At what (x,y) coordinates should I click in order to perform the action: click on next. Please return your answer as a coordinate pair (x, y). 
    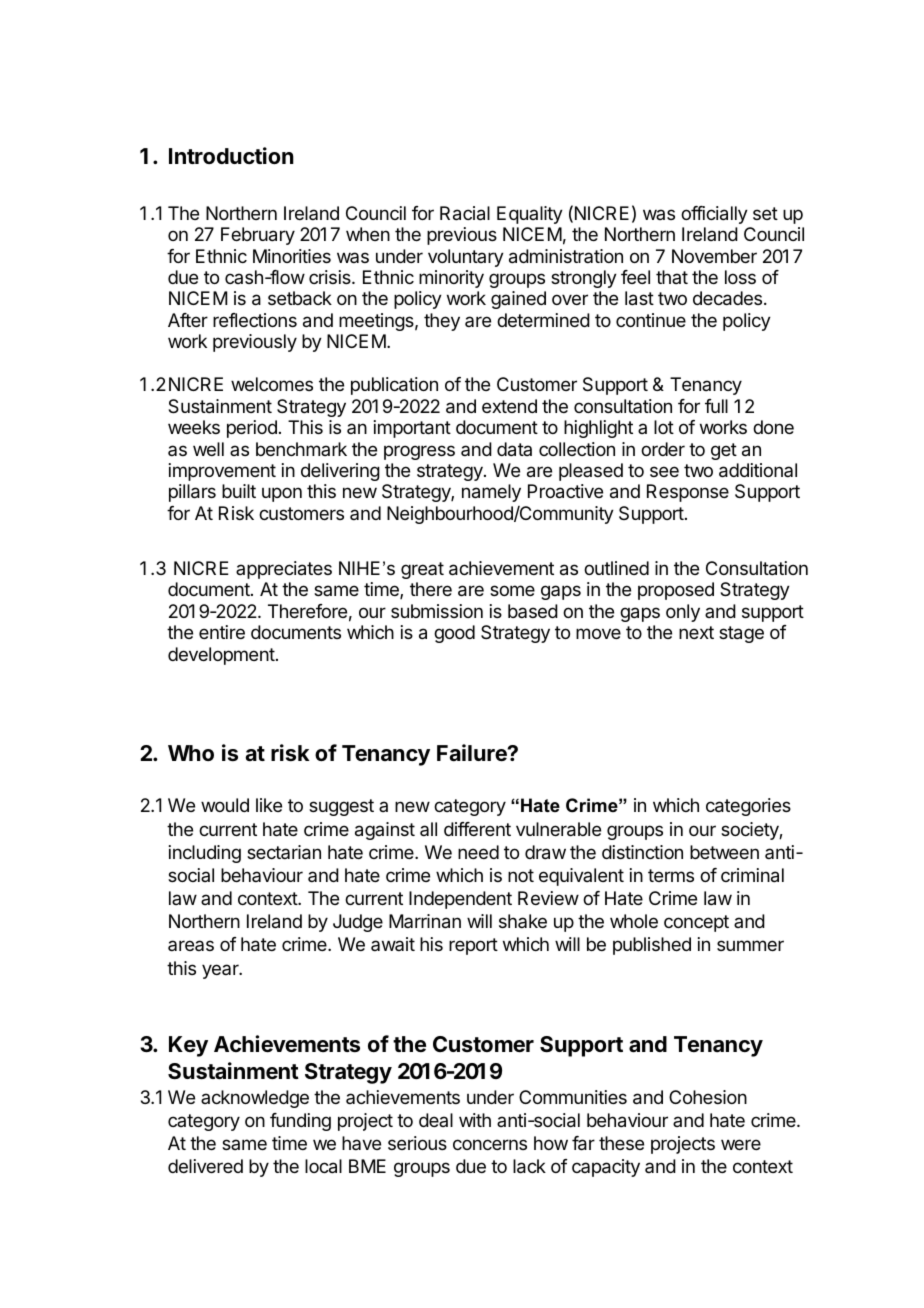
    Looking at the image, I should click on (696, 632).
